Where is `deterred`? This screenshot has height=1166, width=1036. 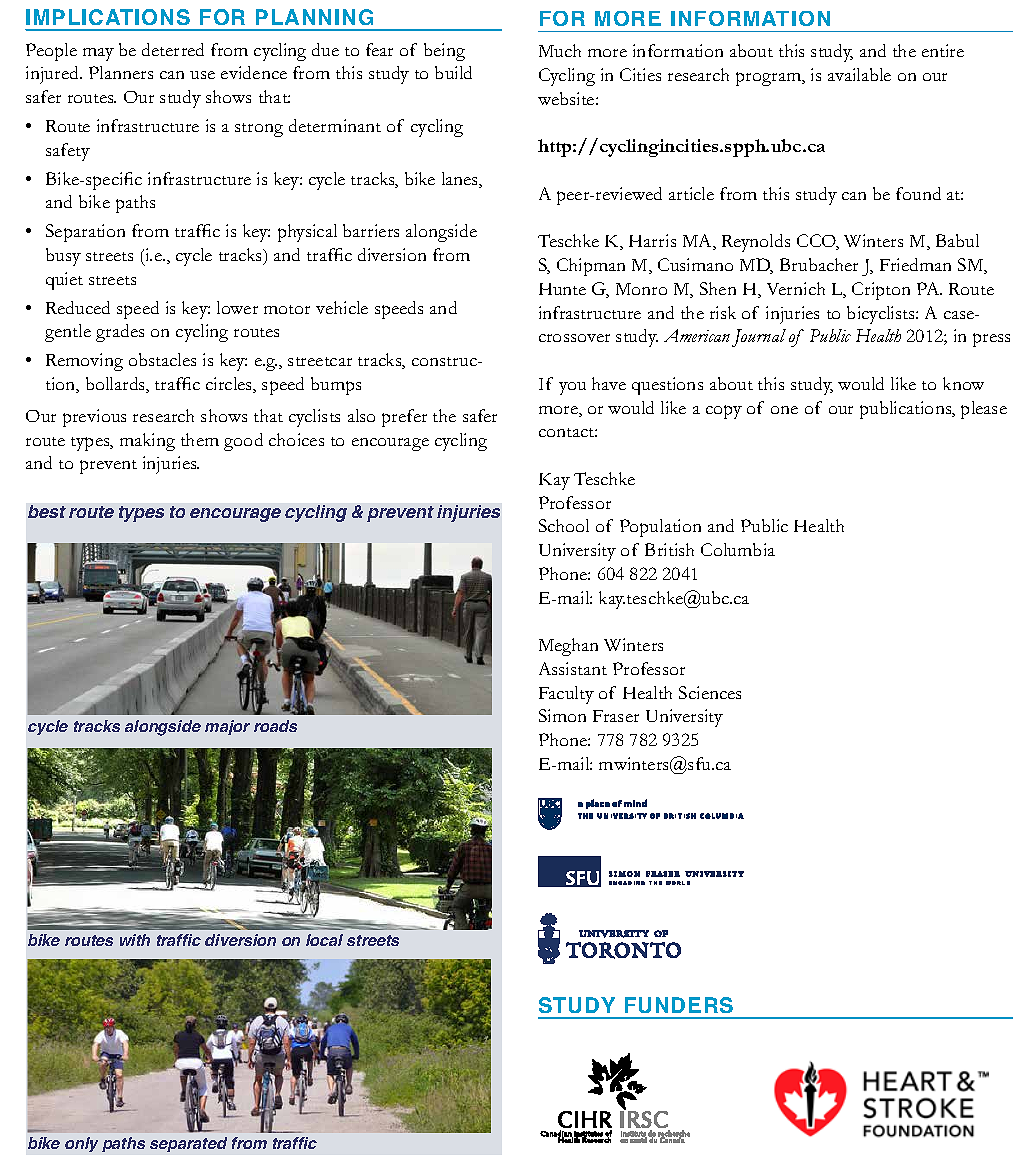
deterred is located at coordinates (173, 49).
